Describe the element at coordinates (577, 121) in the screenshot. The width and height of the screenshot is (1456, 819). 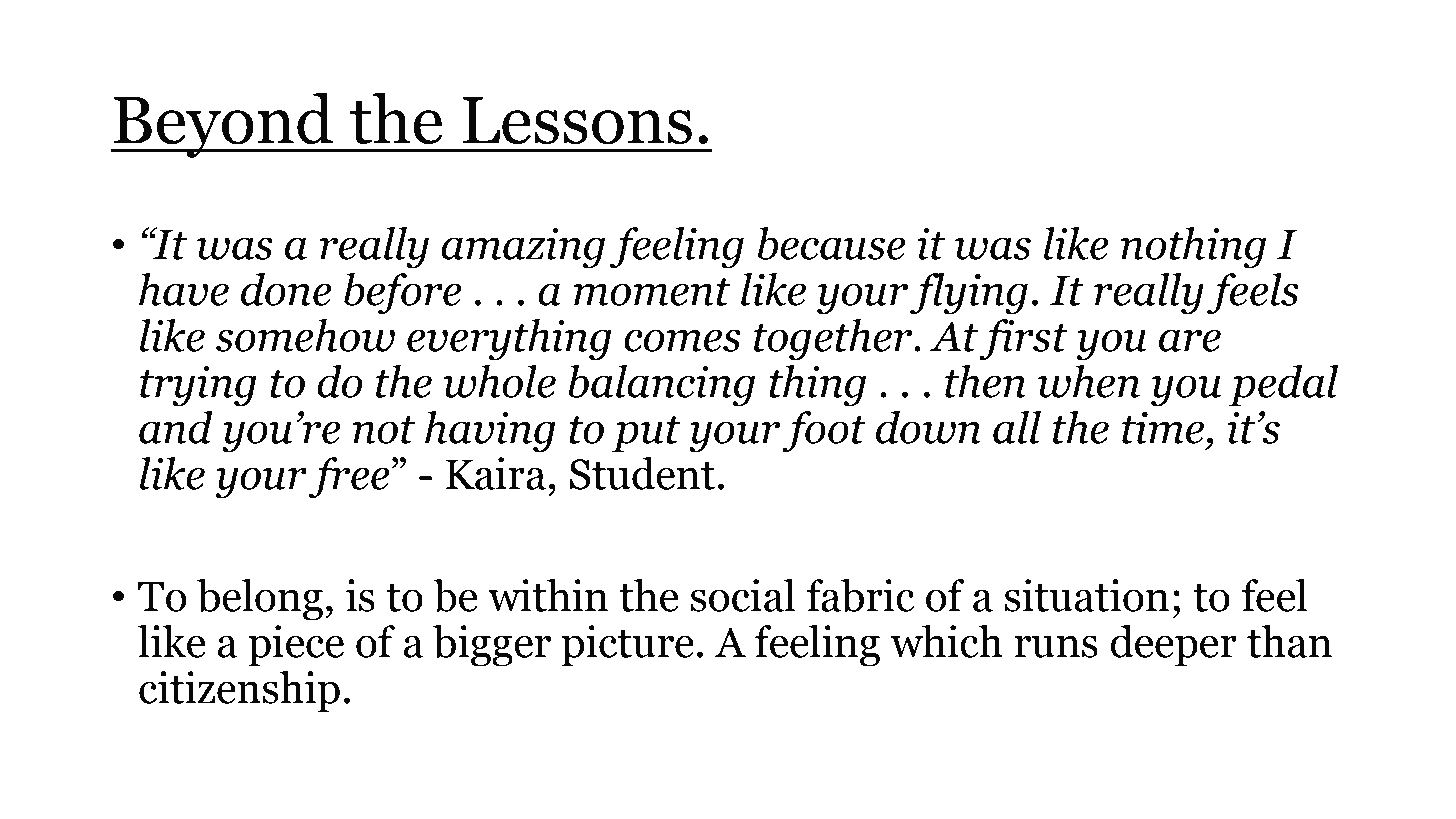
I see `Lessons` at that location.
